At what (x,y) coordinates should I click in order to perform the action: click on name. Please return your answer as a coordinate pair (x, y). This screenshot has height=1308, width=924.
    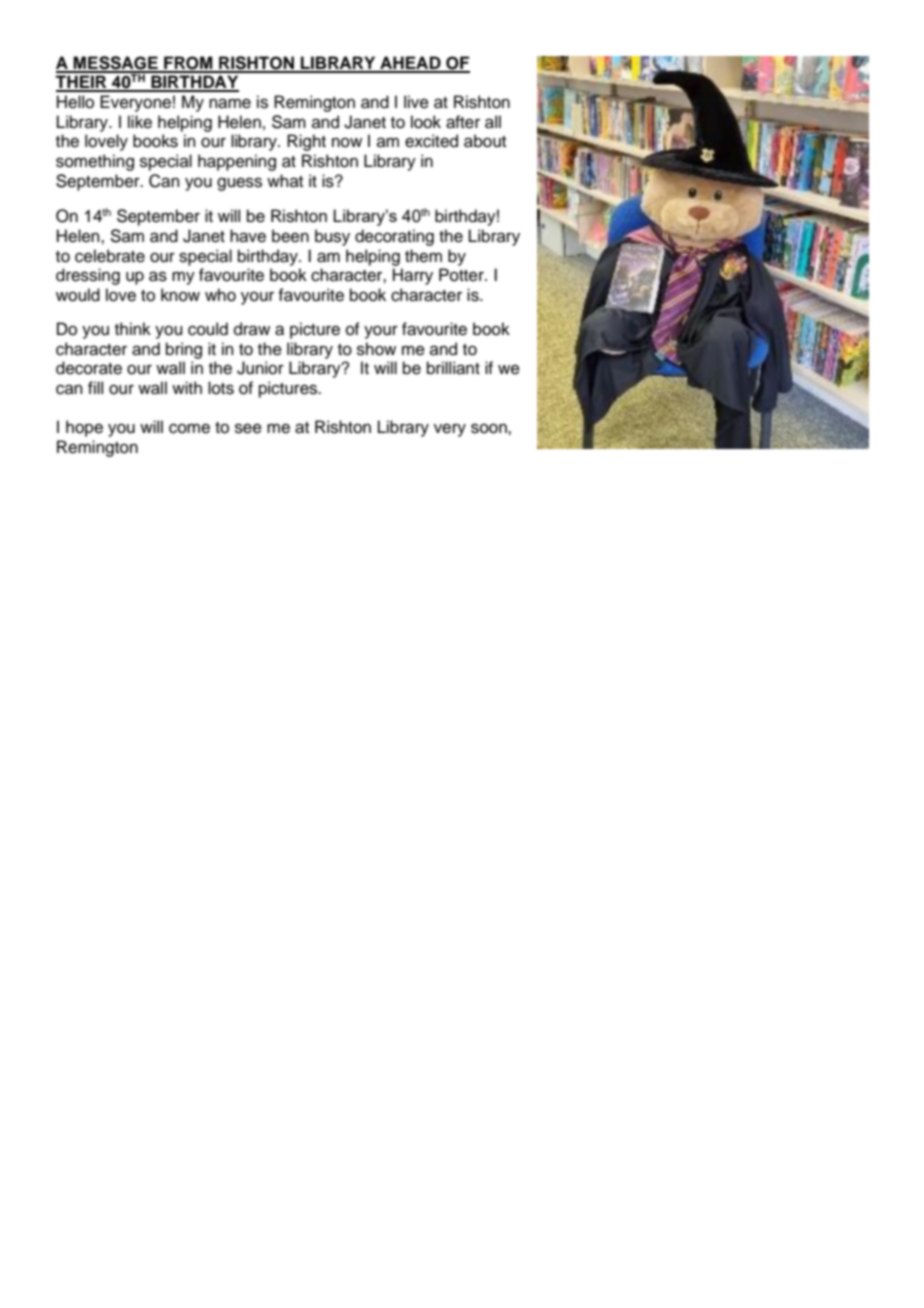
    Looking at the image, I should click on (230, 103).
